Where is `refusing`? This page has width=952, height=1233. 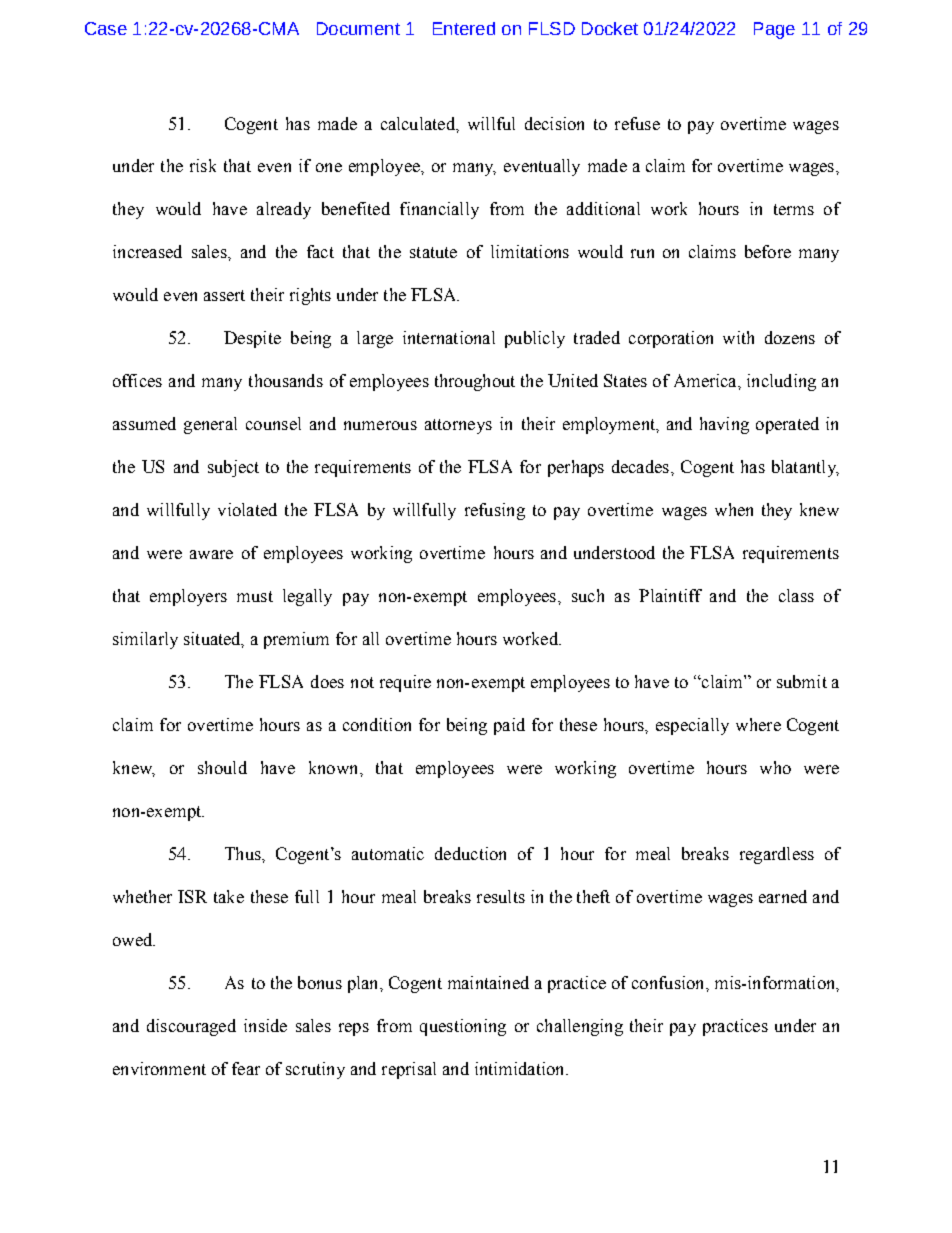
refusing is located at coordinates (495, 511).
